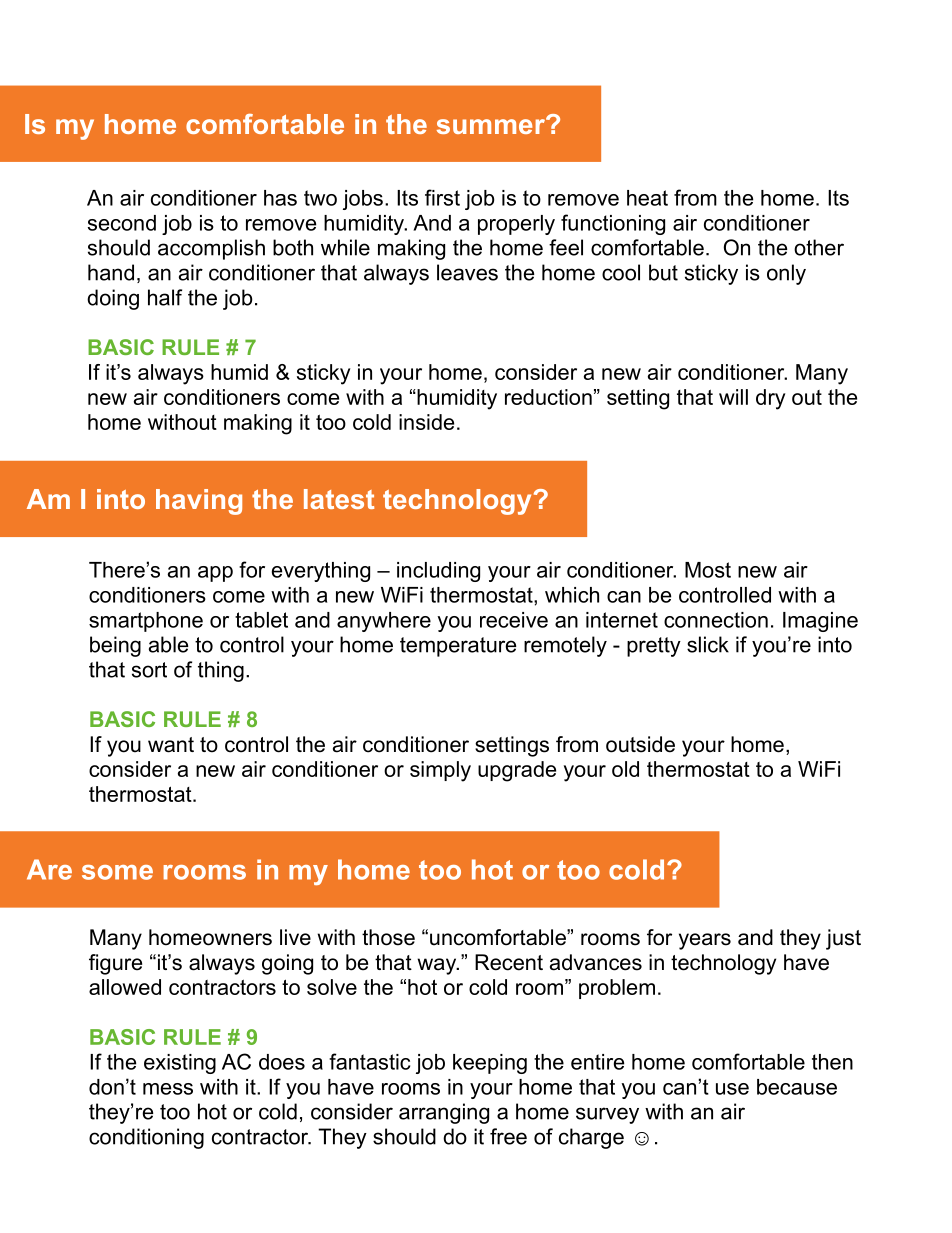  Describe the element at coordinates (171, 745) in the screenshot. I see `want` at that location.
